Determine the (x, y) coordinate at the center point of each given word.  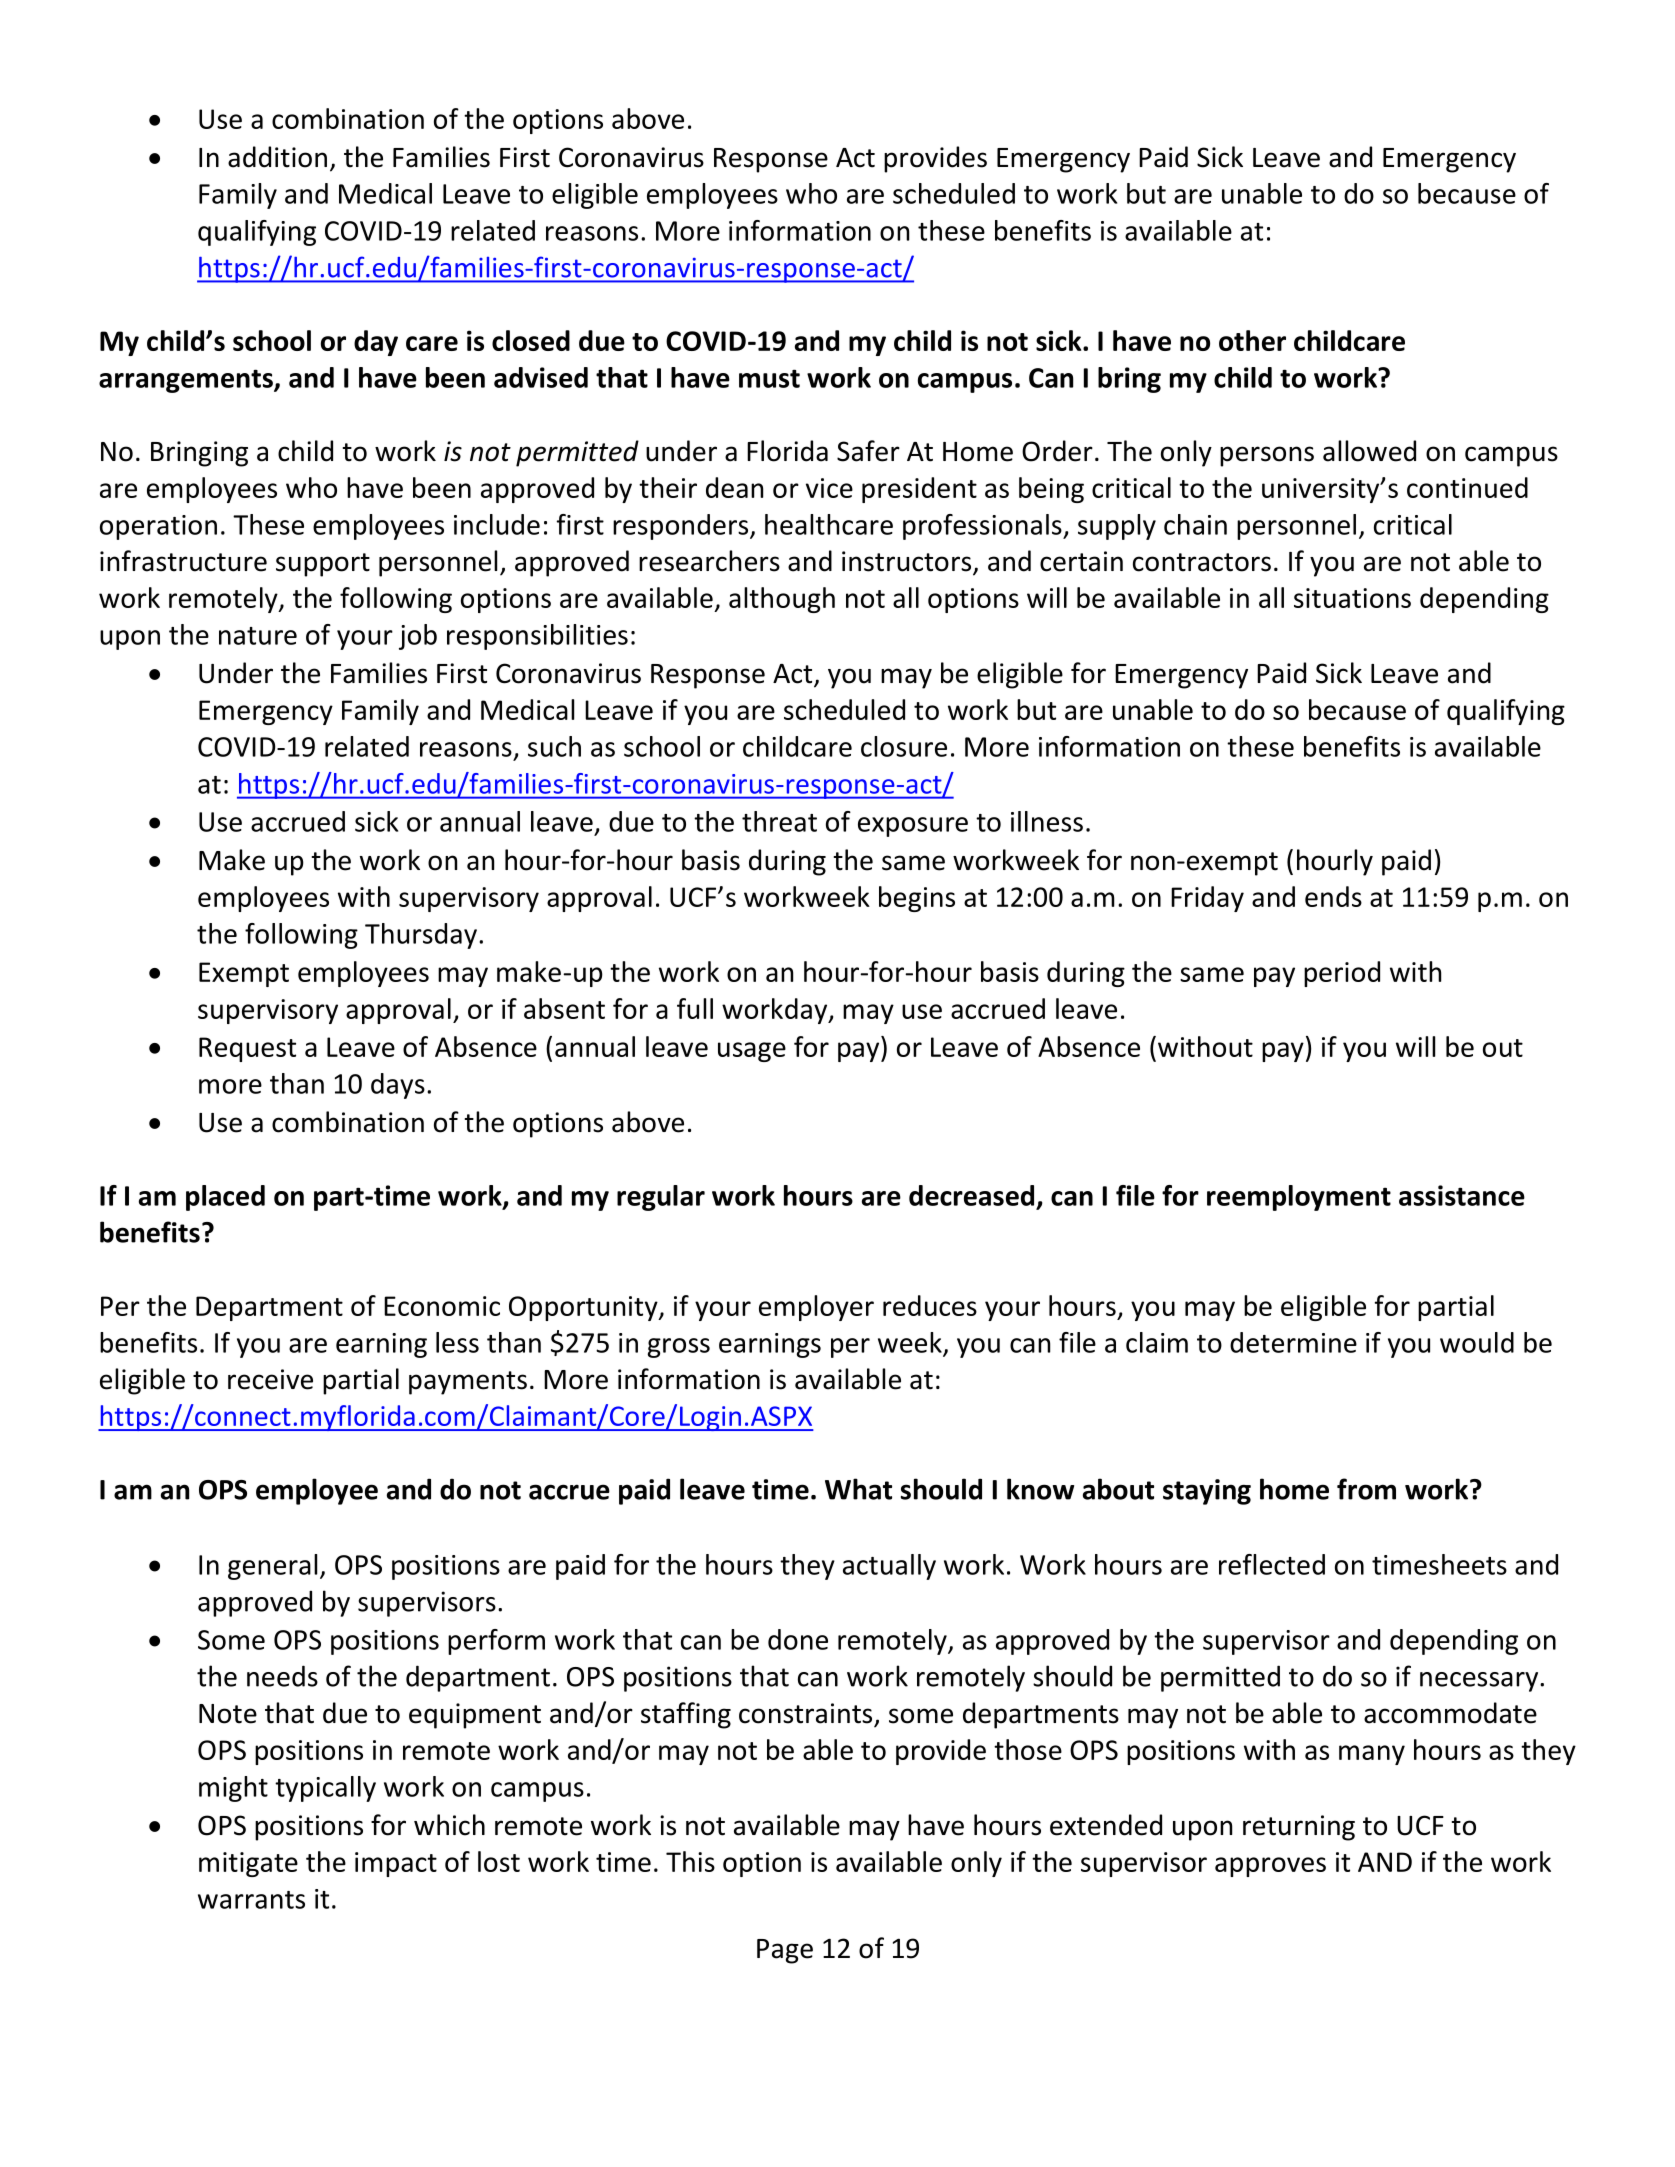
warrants (251, 1900)
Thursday (421, 936)
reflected (1272, 1564)
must (769, 378)
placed (225, 1198)
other (1252, 340)
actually (889, 1567)
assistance (1462, 1195)
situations (1352, 598)
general (272, 1567)
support (323, 565)
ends (1333, 896)
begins (917, 899)
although (782, 600)
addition (277, 157)
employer (816, 1308)
